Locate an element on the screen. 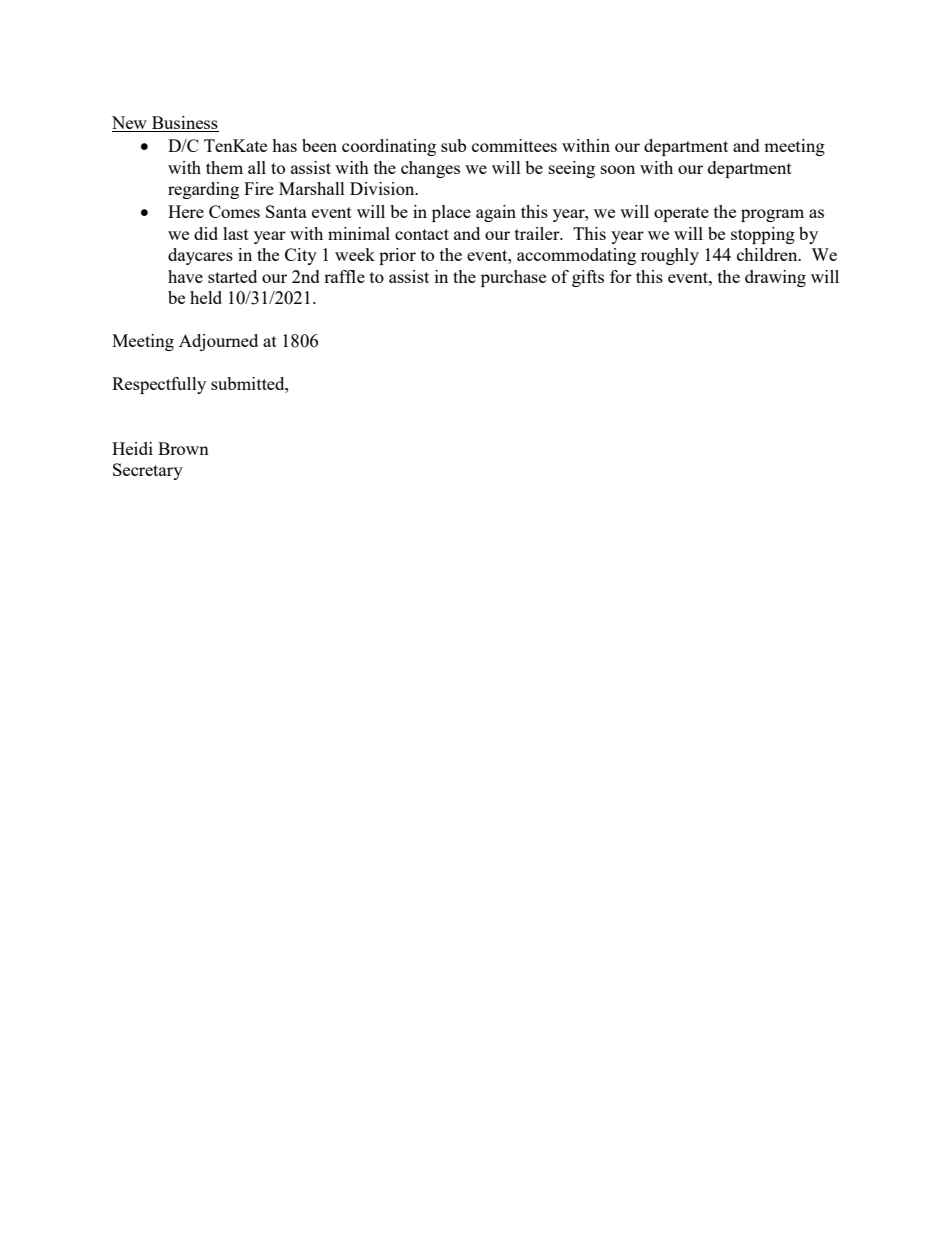 Image resolution: width=952 pixels, height=1233 pixels. soon is located at coordinates (618, 169).
